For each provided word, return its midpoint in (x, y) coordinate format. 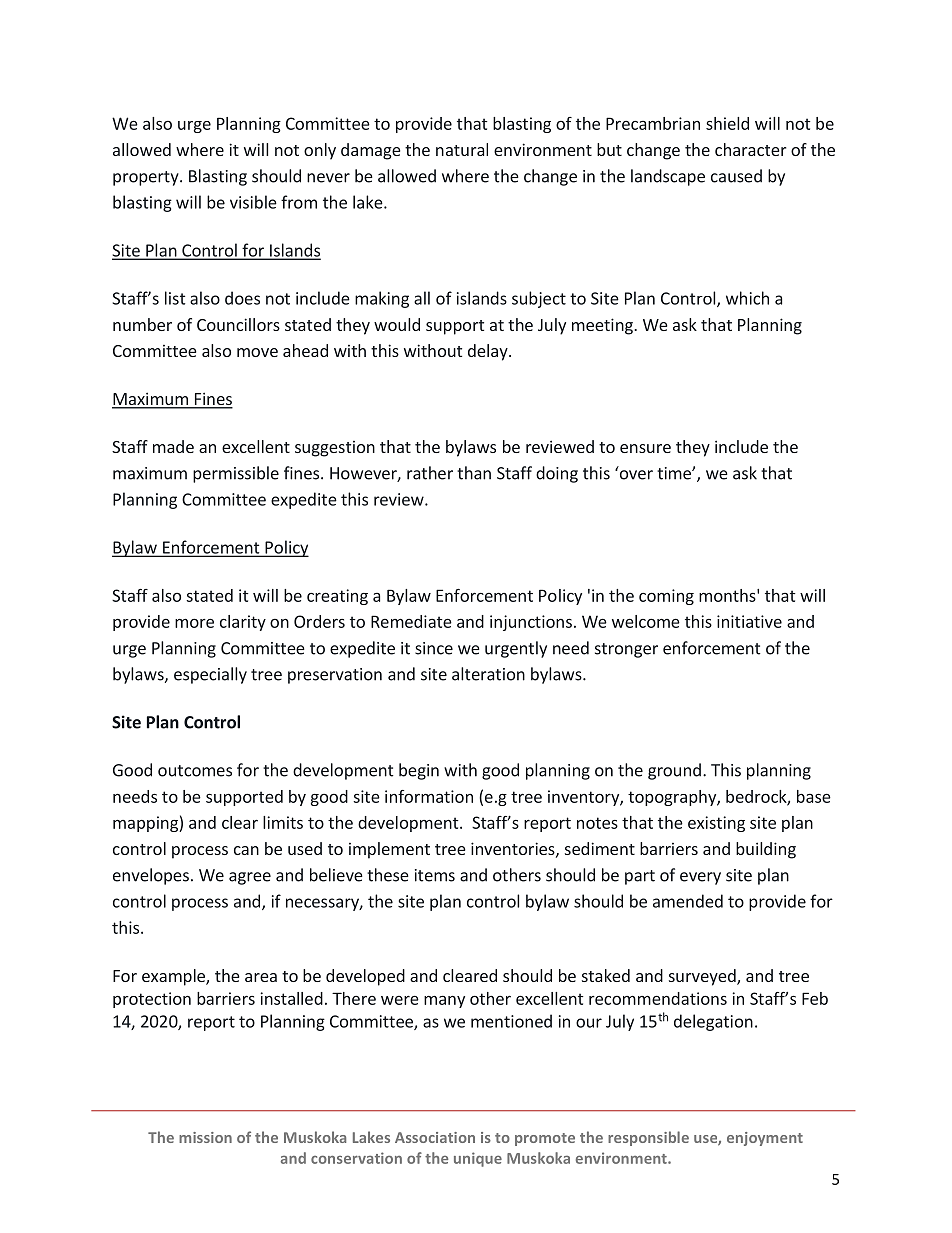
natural (462, 149)
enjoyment (765, 1139)
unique (478, 1159)
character (750, 149)
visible (253, 202)
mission (205, 1137)
